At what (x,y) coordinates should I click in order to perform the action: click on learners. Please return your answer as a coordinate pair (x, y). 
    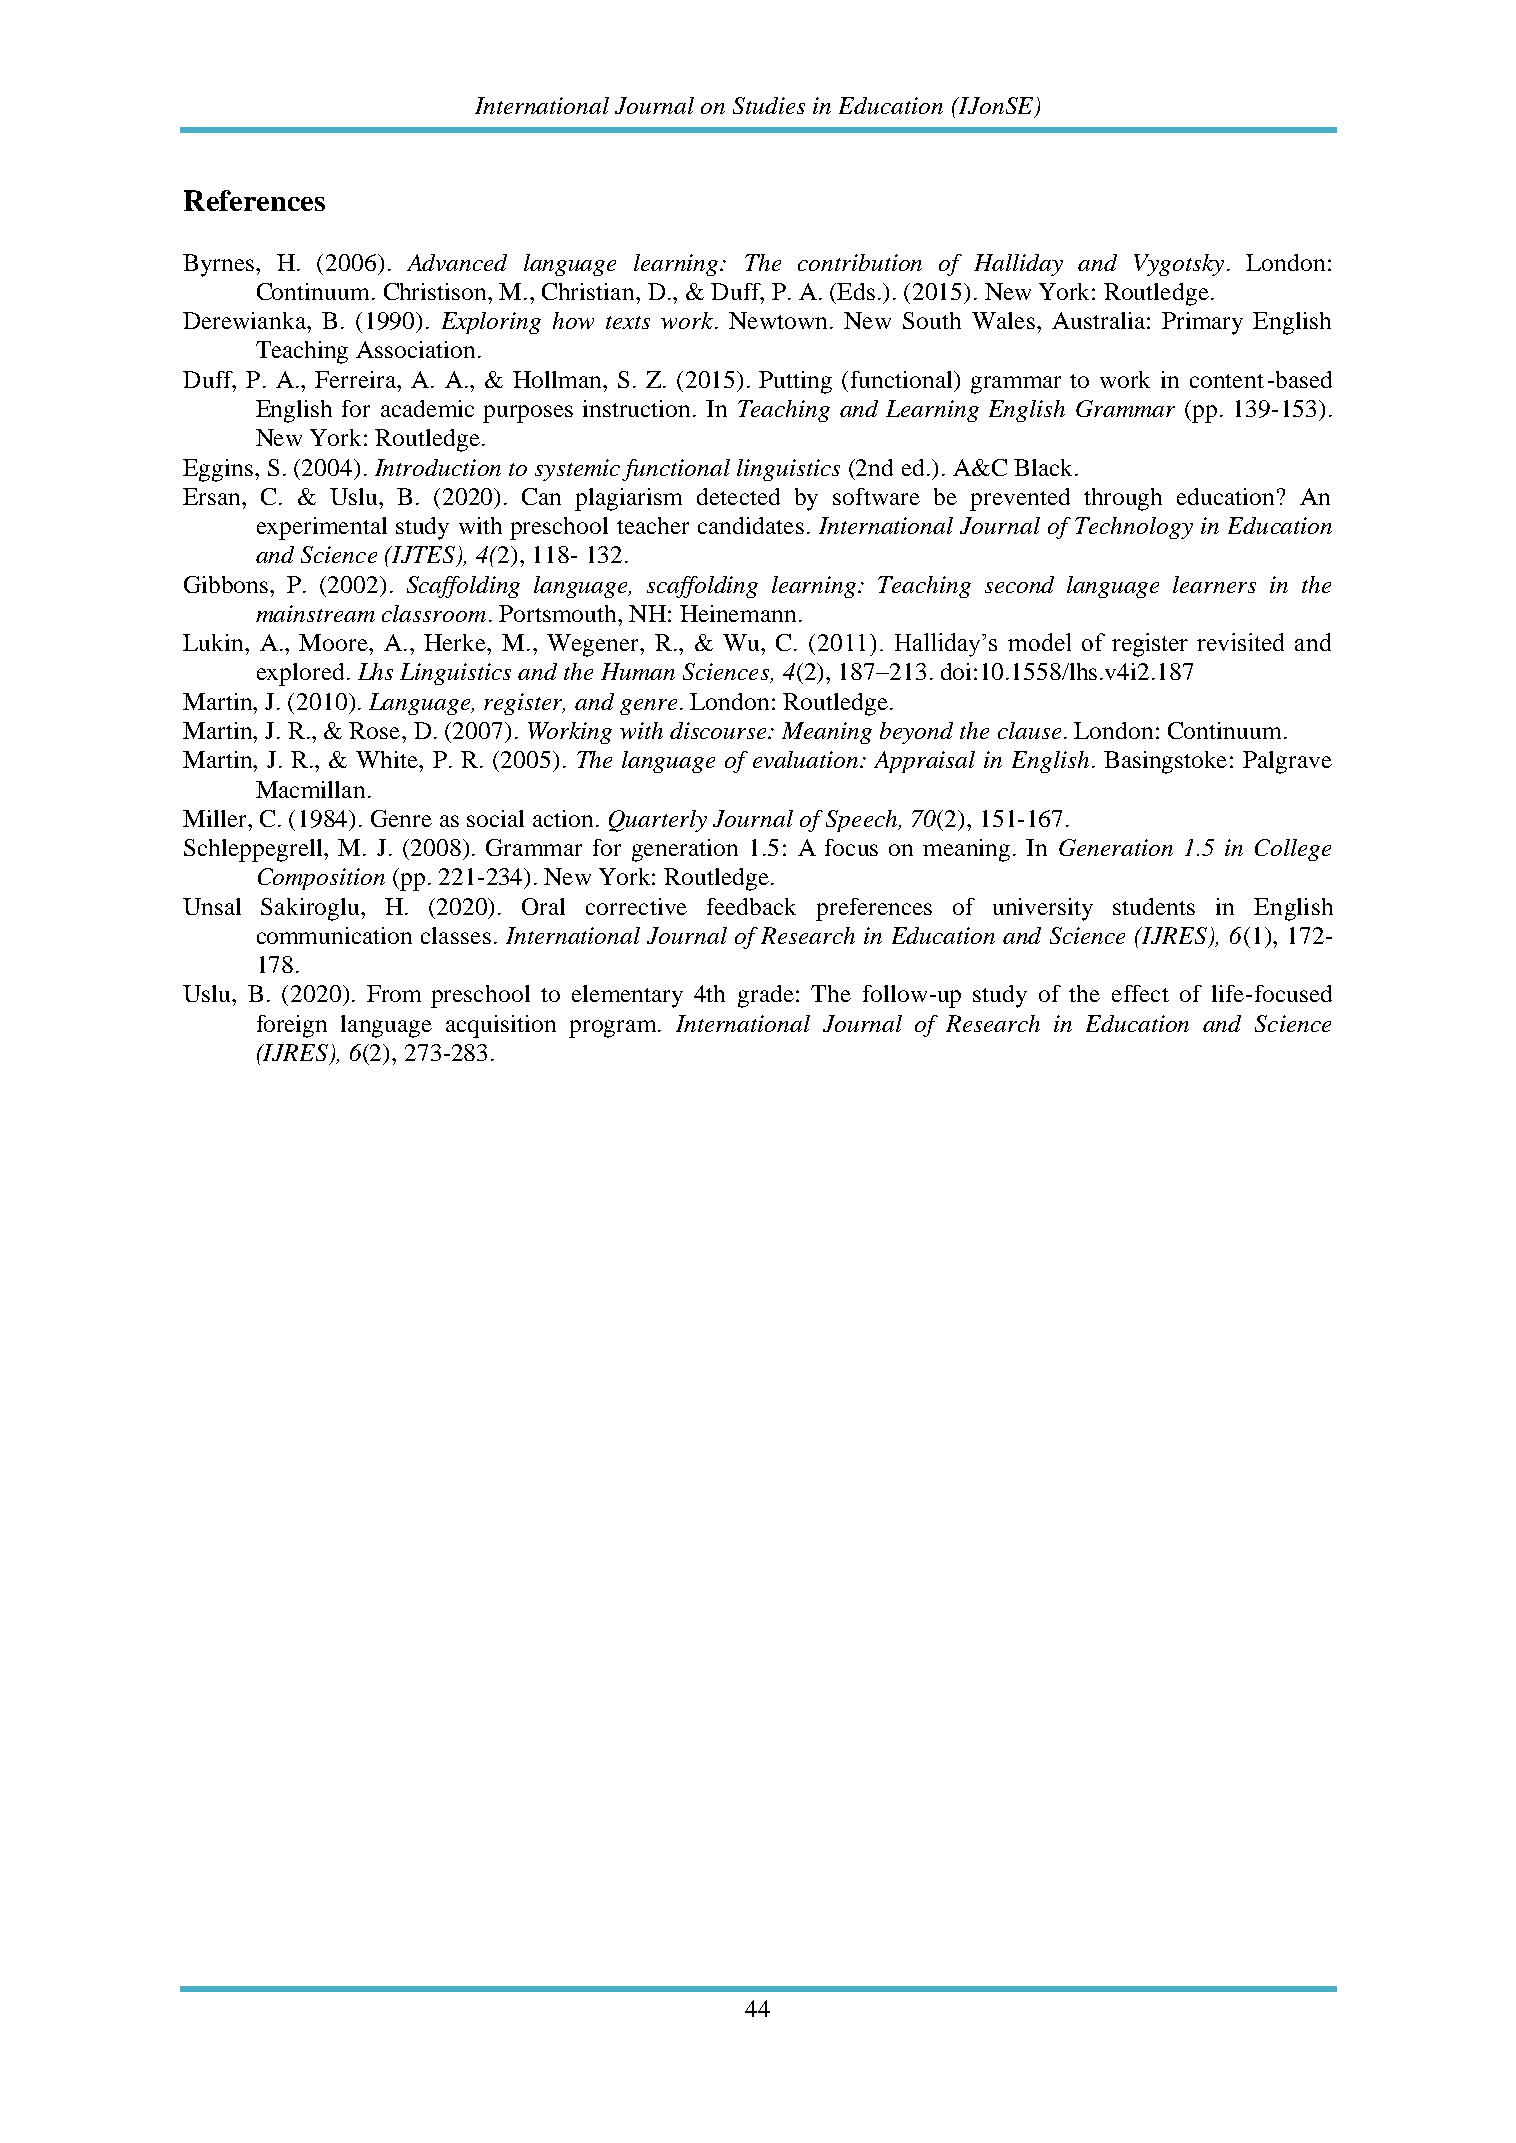
    Looking at the image, I should click on (1214, 584).
